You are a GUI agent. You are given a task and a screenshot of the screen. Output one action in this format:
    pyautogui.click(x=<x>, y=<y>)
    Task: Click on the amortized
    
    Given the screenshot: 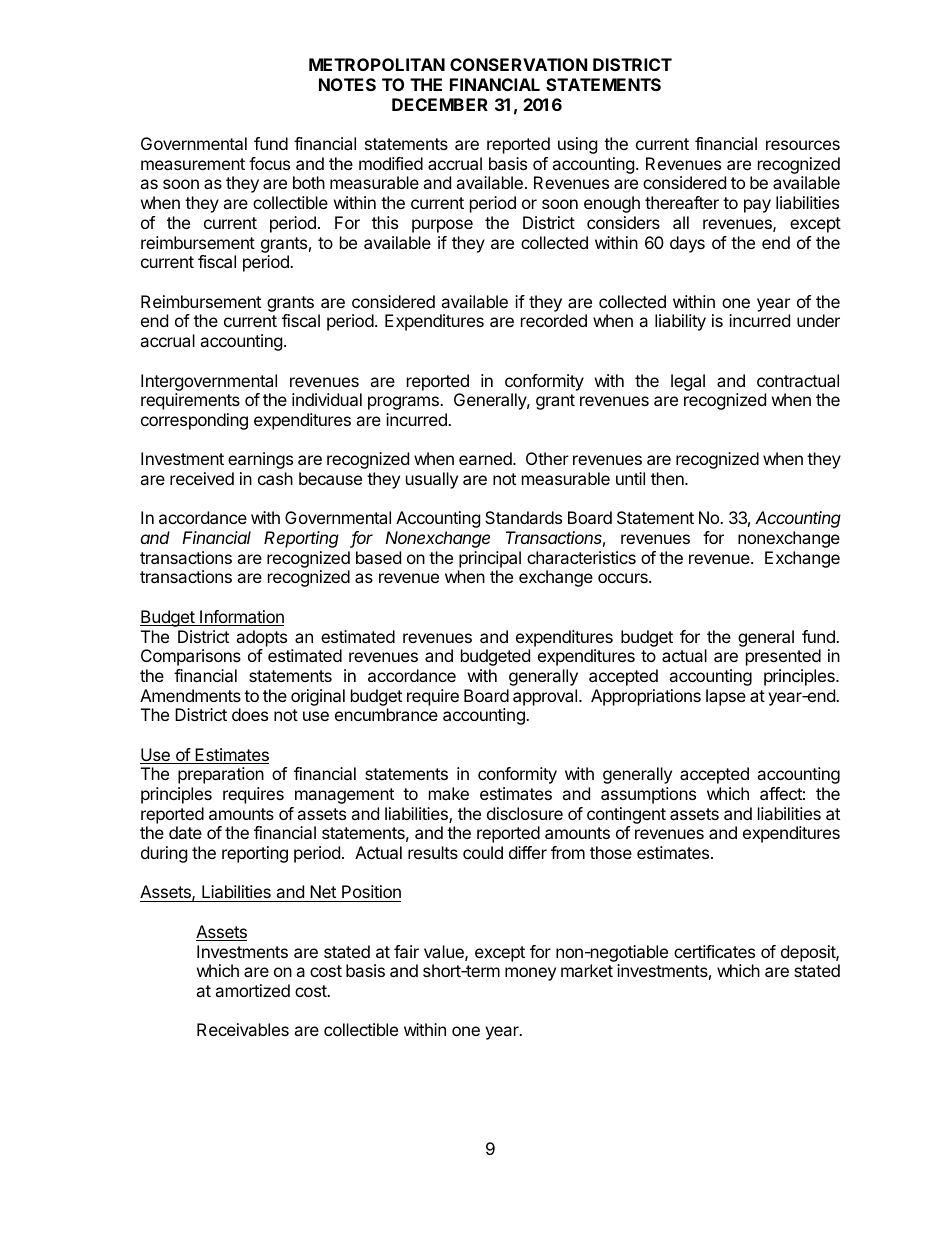 What is the action you would take?
    pyautogui.click(x=252, y=990)
